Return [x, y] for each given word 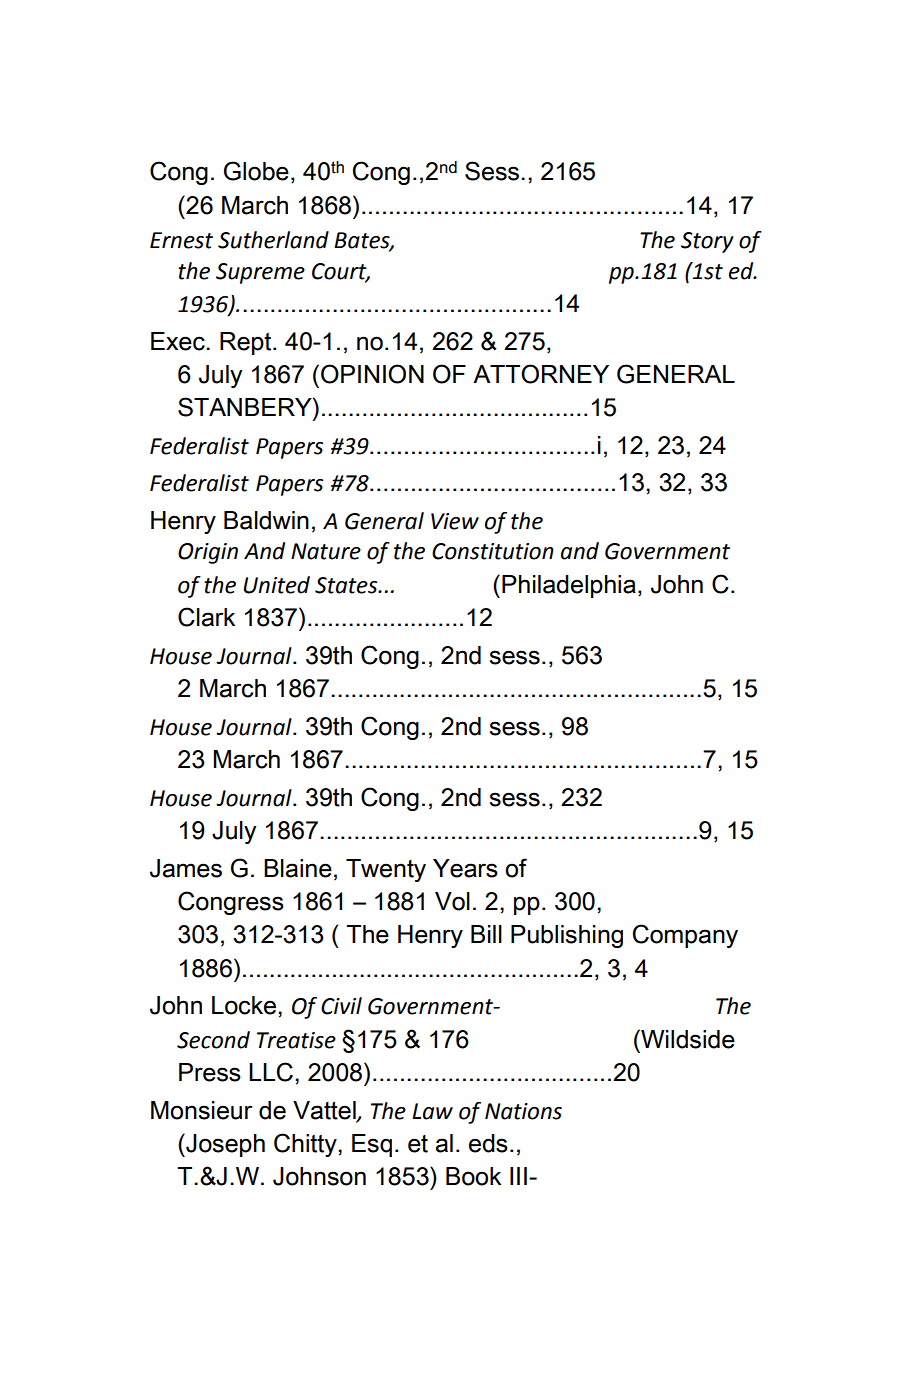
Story [707, 242]
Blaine [298, 868]
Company [685, 936]
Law [432, 1111]
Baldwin [266, 520]
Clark [206, 617]
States [347, 585]
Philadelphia [569, 586]
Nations [523, 1111]
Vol [452, 901]
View [455, 521]
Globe [256, 171]
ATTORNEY [541, 374]
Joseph [224, 1145]
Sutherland [273, 240]
